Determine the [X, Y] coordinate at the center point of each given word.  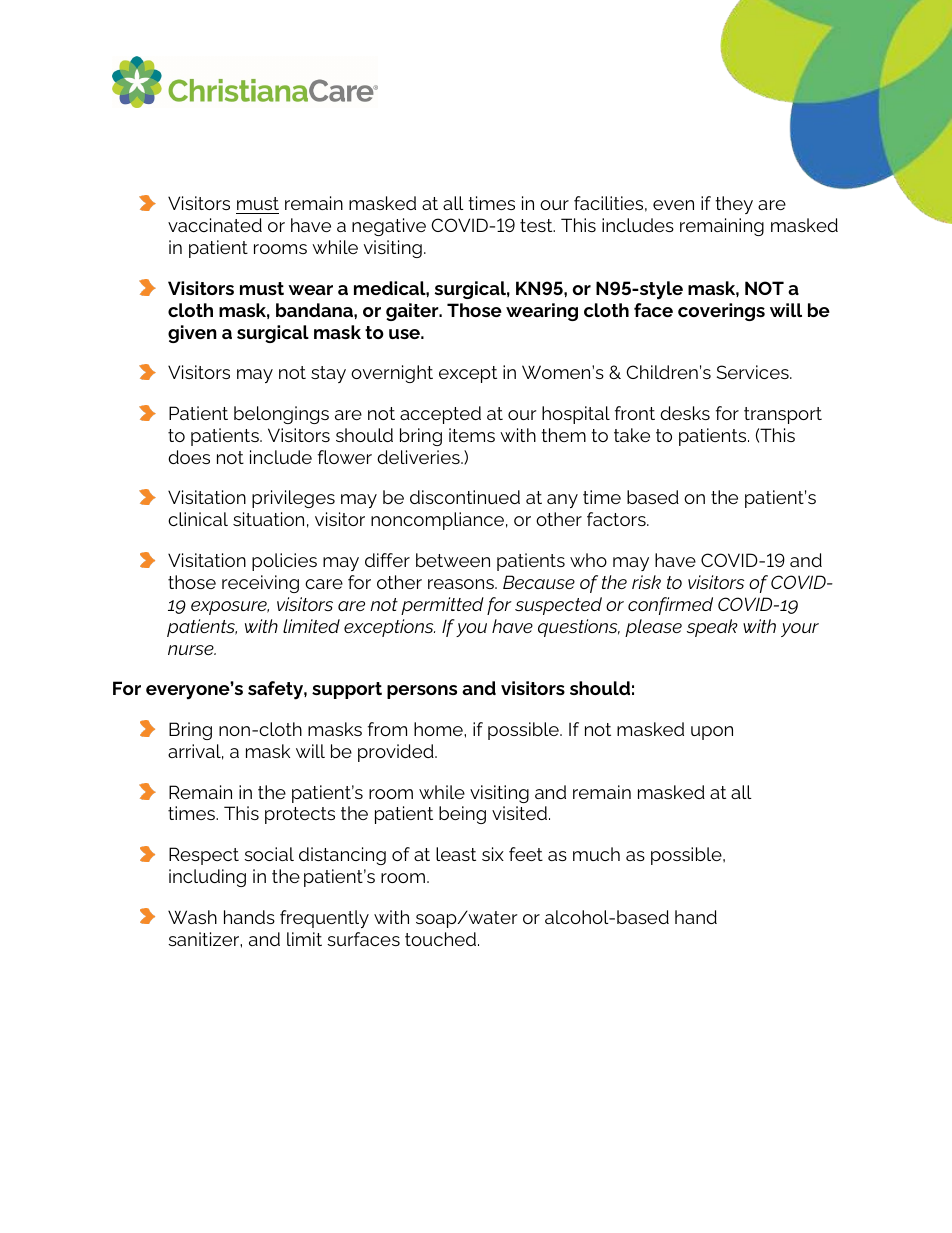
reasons [462, 584]
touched [440, 939]
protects [300, 815]
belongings [281, 415]
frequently [324, 919]
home [439, 729]
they [734, 205]
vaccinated [215, 225]
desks [685, 413]
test [537, 225]
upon [712, 733]
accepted [440, 415]
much [596, 854]
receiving [260, 584]
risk [646, 582]
